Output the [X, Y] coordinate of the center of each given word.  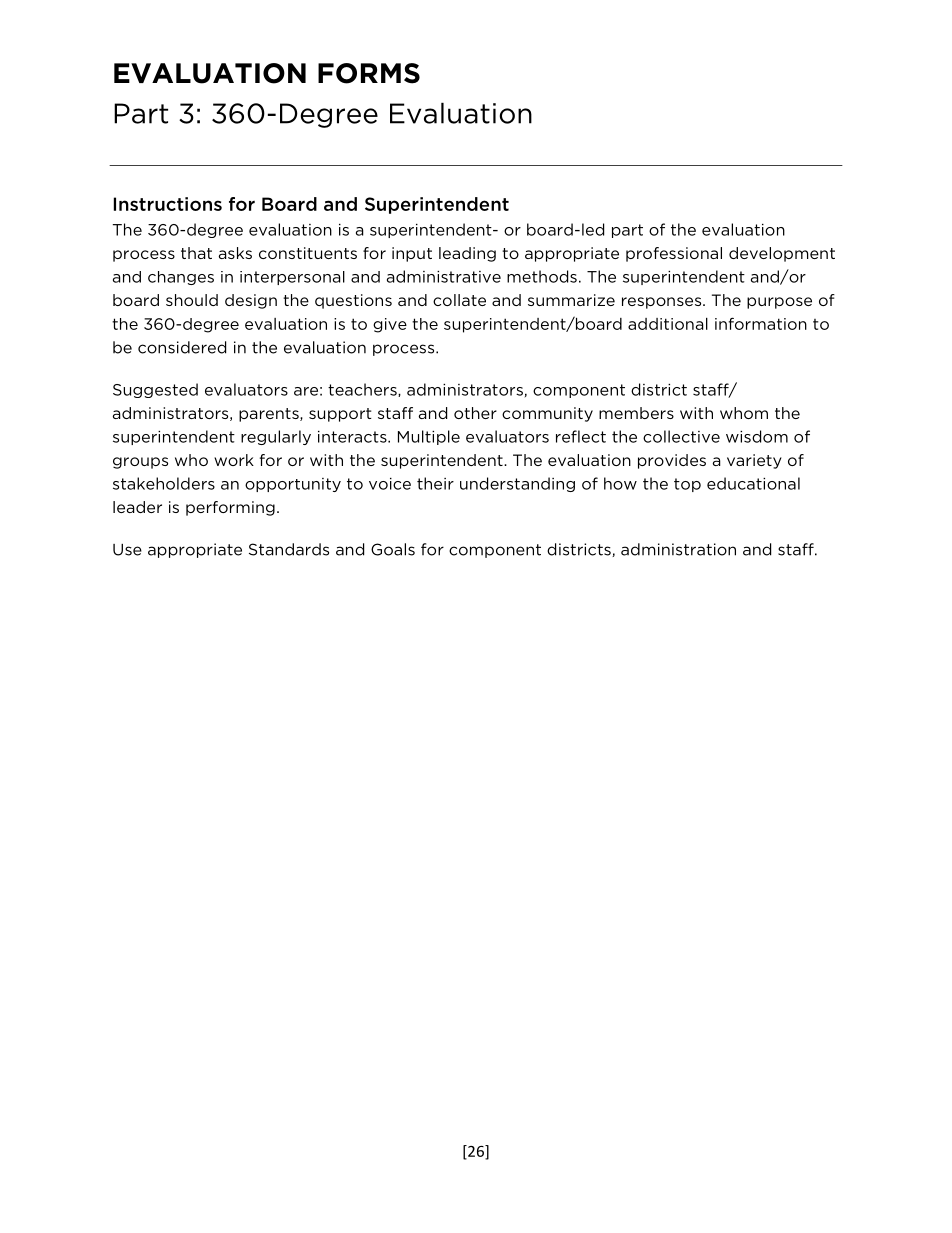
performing [230, 508]
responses [663, 303]
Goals [393, 549]
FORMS [369, 73]
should [192, 300]
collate [459, 300]
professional [674, 254]
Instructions [168, 204]
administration [678, 549]
